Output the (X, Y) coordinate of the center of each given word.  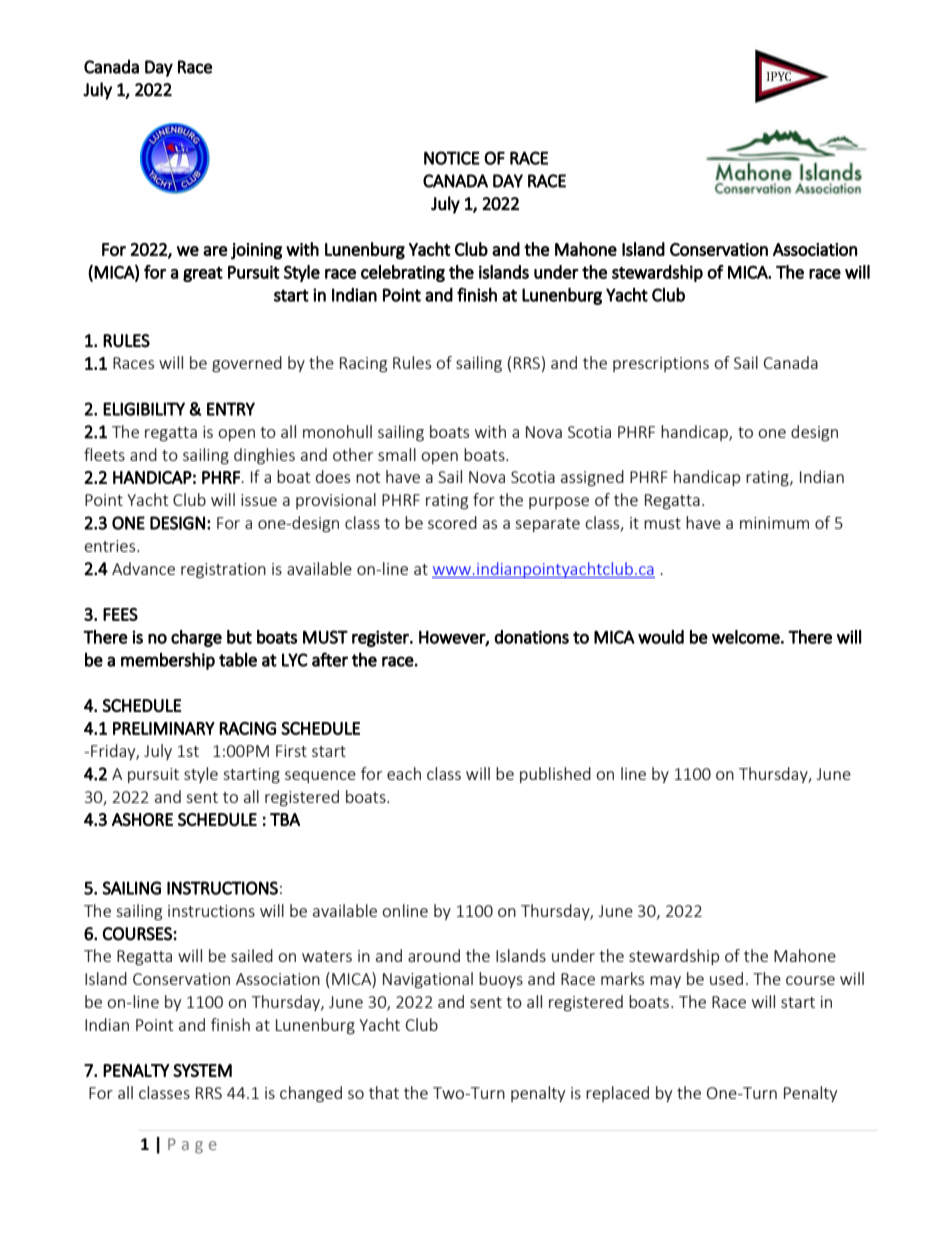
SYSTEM (202, 1070)
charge (196, 638)
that (384, 1092)
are (215, 251)
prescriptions (661, 364)
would (661, 637)
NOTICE (452, 158)
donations (531, 637)
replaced (617, 1094)
